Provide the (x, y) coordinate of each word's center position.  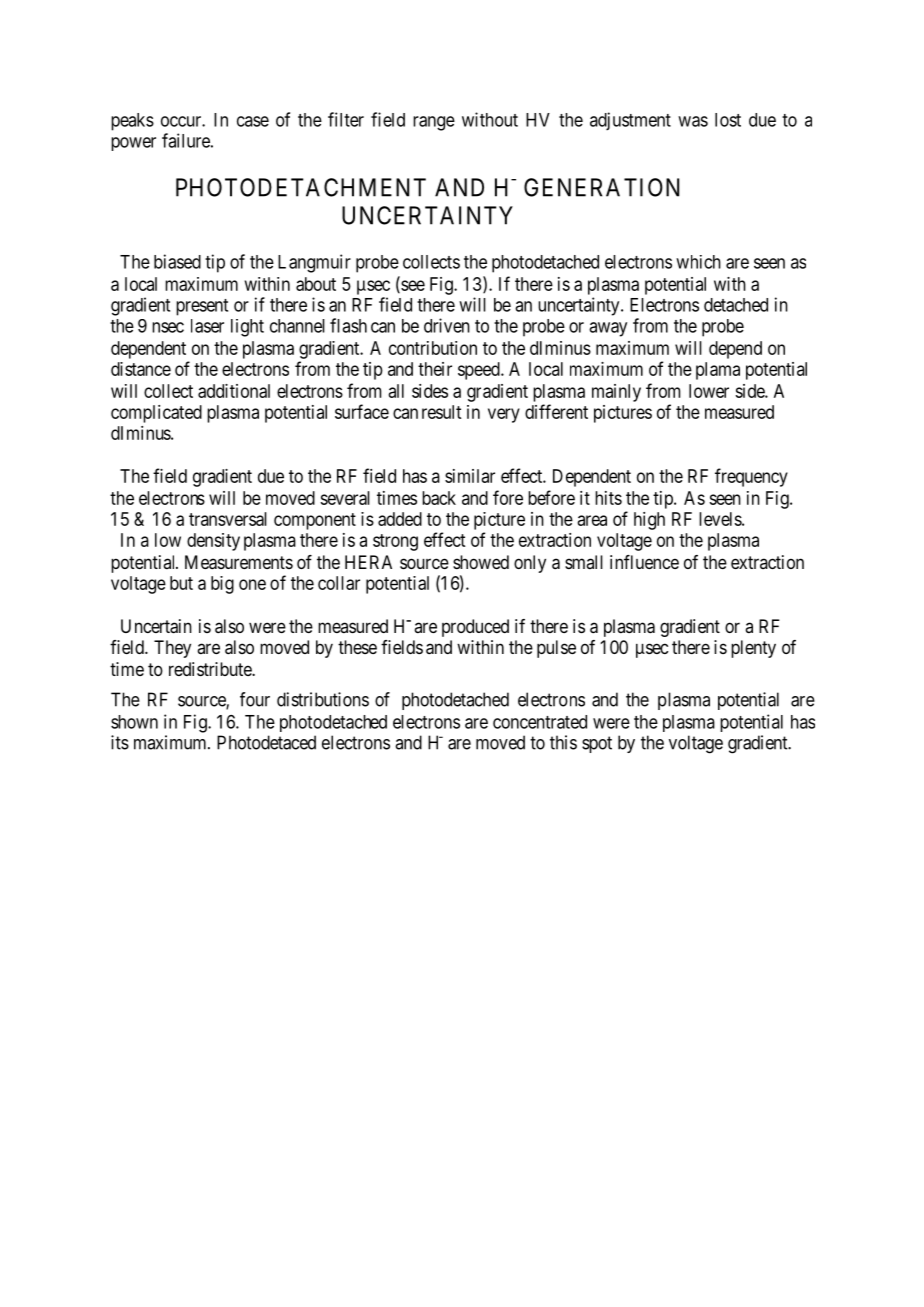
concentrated (540, 722)
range (434, 123)
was (693, 121)
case (253, 121)
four (255, 699)
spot (597, 744)
